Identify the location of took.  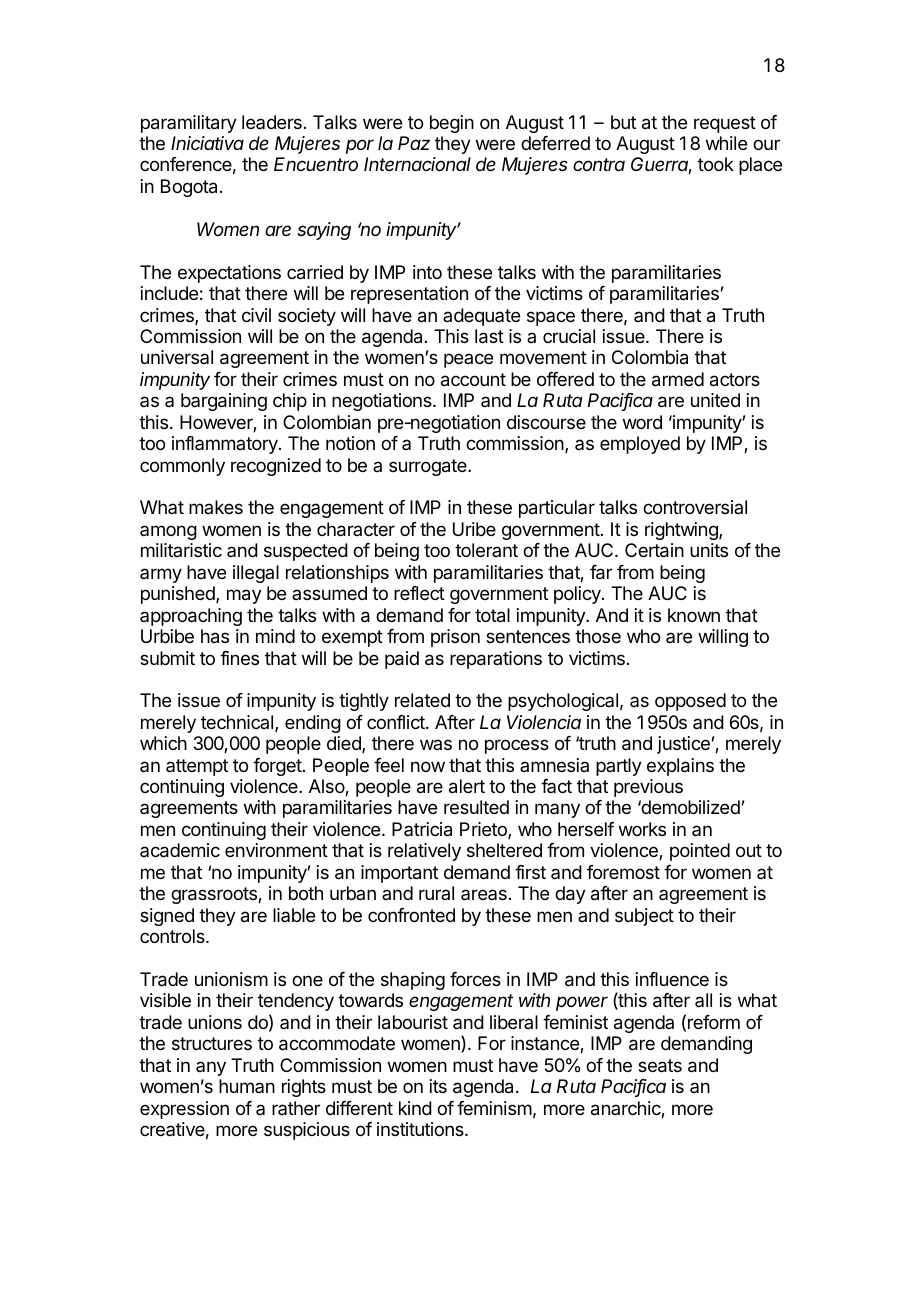
(716, 164).
